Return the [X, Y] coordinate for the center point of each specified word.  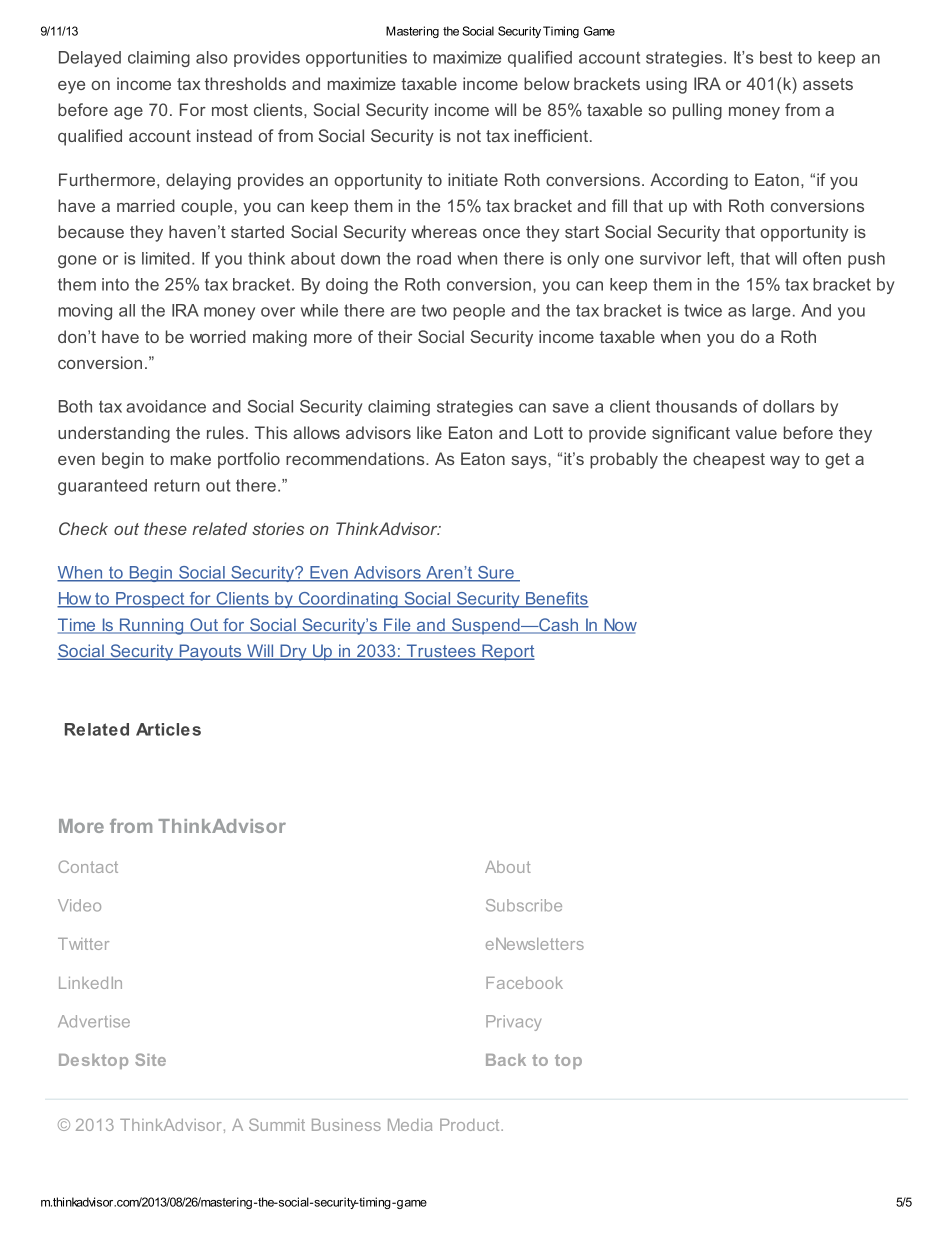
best [776, 57]
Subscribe [524, 905]
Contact [88, 866]
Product [471, 1125]
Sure [496, 573]
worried [218, 336]
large [771, 312]
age [128, 113]
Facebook [524, 983]
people [479, 312]
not [469, 136]
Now [619, 626]
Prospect [150, 600]
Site [150, 1059]
